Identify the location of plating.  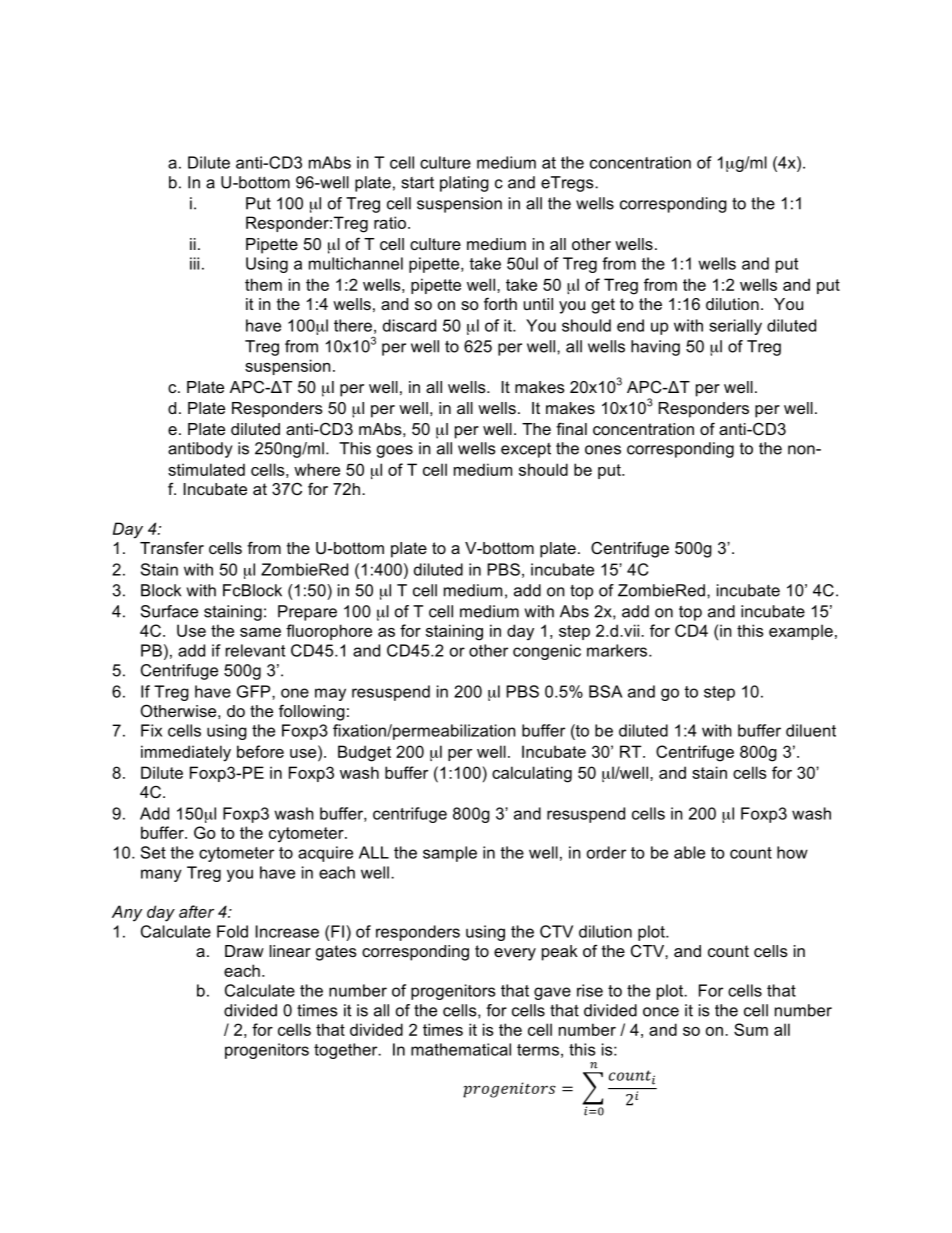
(464, 184).
